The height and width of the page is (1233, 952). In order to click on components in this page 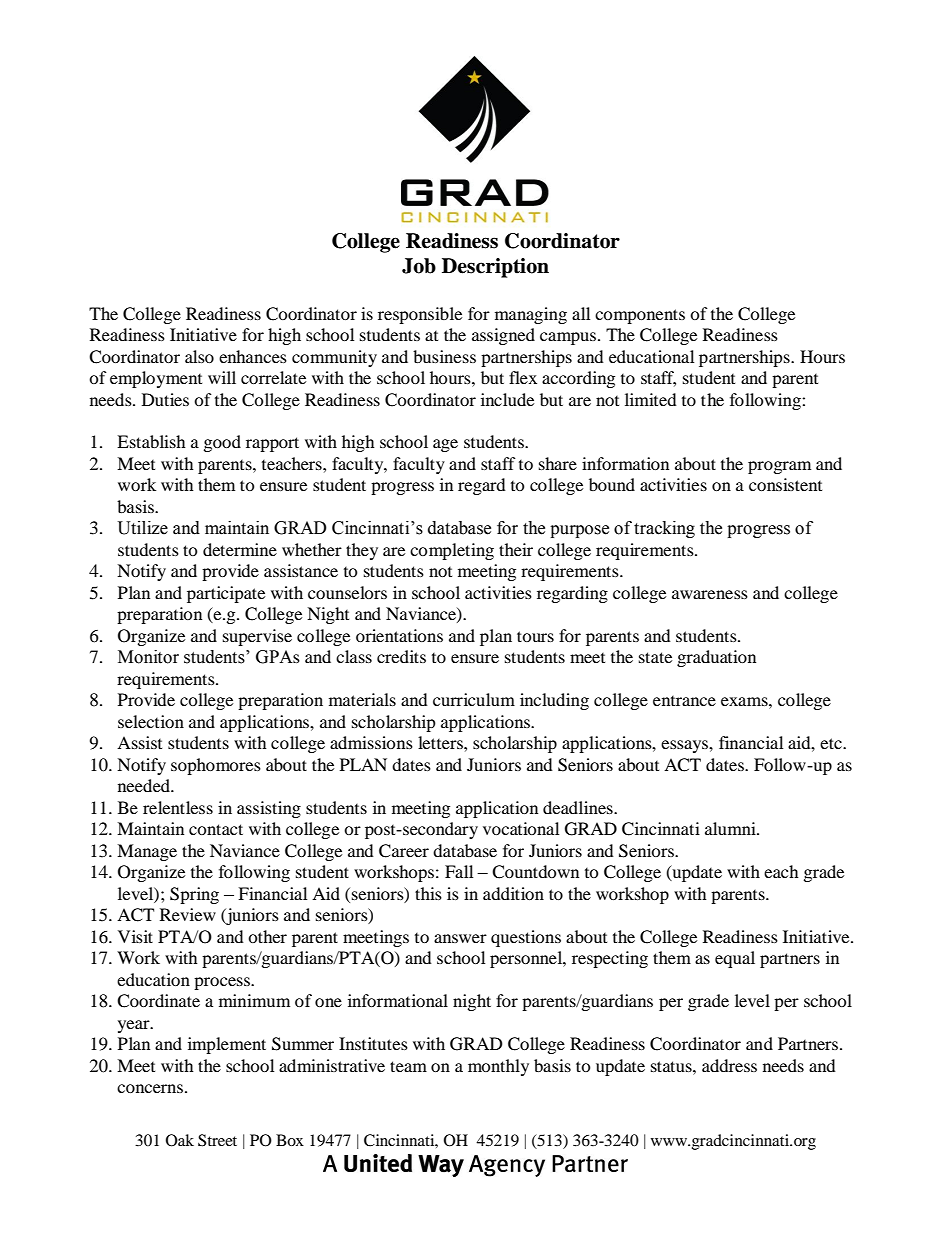, I will do `click(640, 316)`.
